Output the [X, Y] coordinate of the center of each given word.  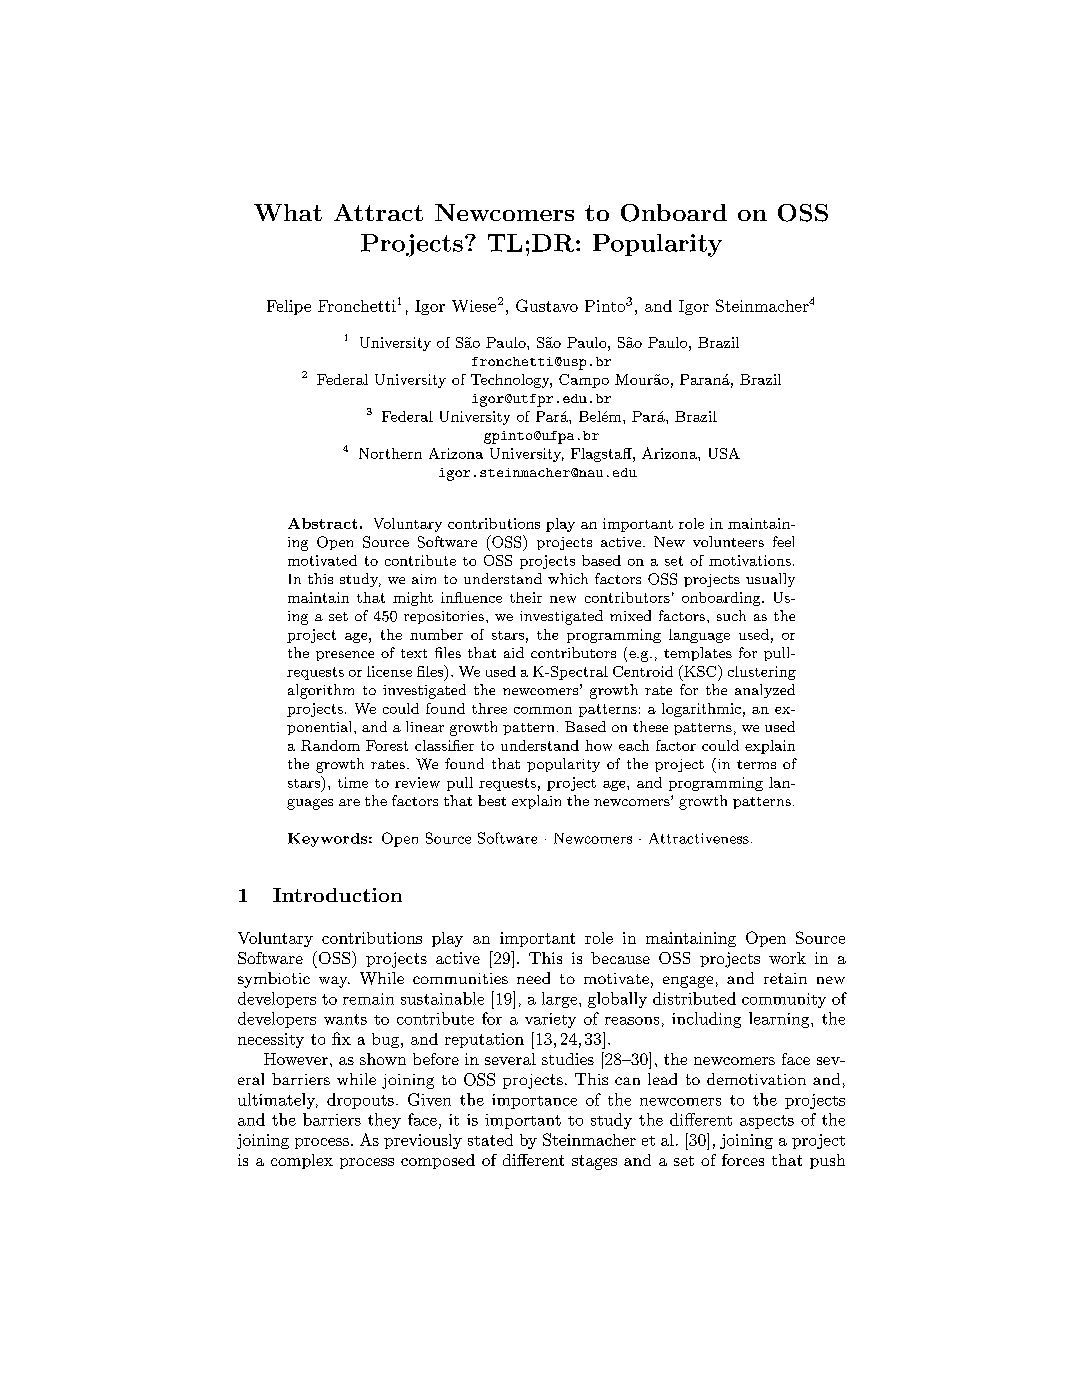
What [288, 212]
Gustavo [547, 305]
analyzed [765, 691]
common [543, 710]
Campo [584, 381]
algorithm [321, 691]
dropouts [360, 1101]
